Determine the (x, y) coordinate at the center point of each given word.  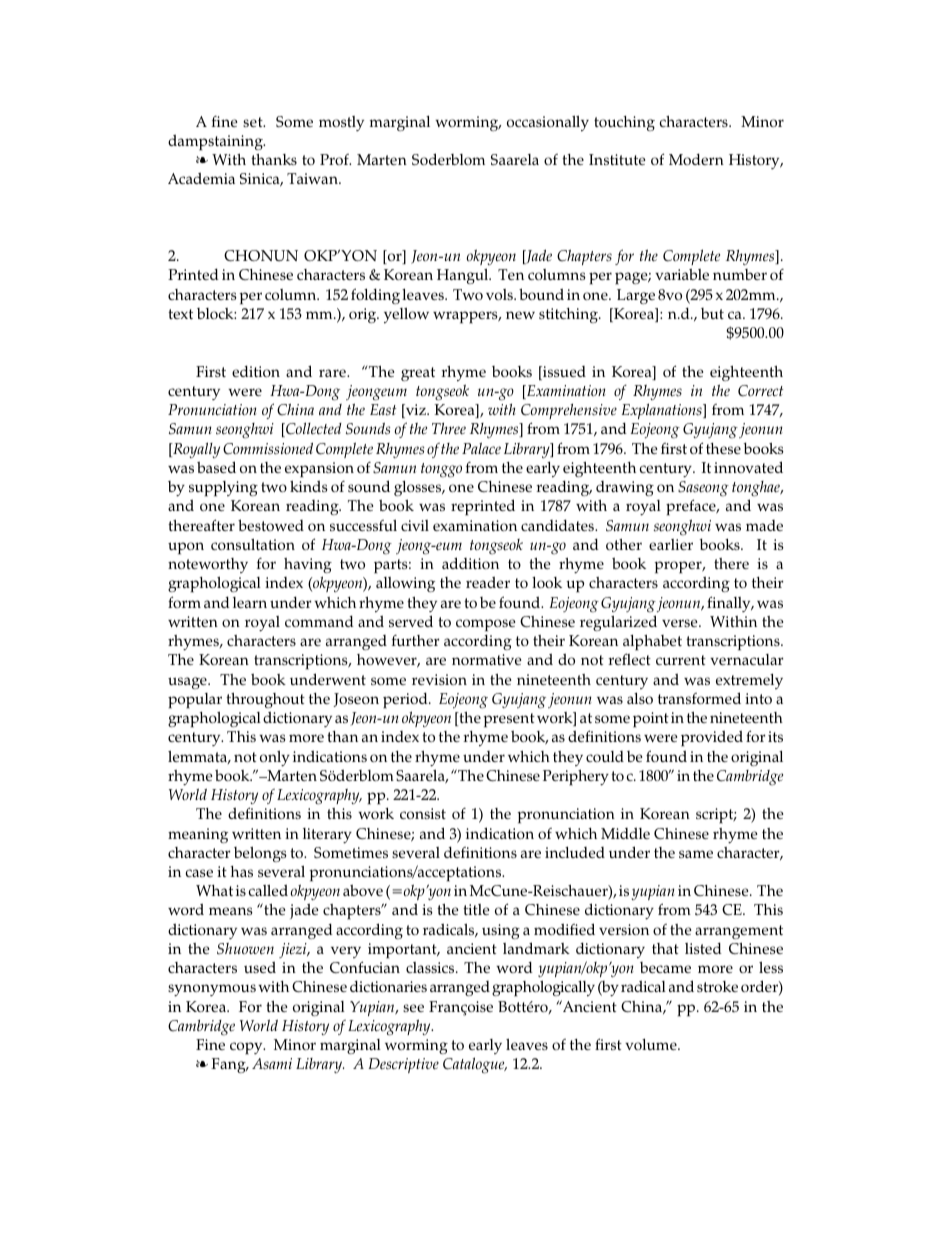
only (275, 758)
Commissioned (268, 449)
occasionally (548, 123)
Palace (481, 448)
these (723, 448)
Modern (696, 159)
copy (247, 1048)
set (254, 122)
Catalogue (475, 1065)
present (509, 720)
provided (712, 738)
